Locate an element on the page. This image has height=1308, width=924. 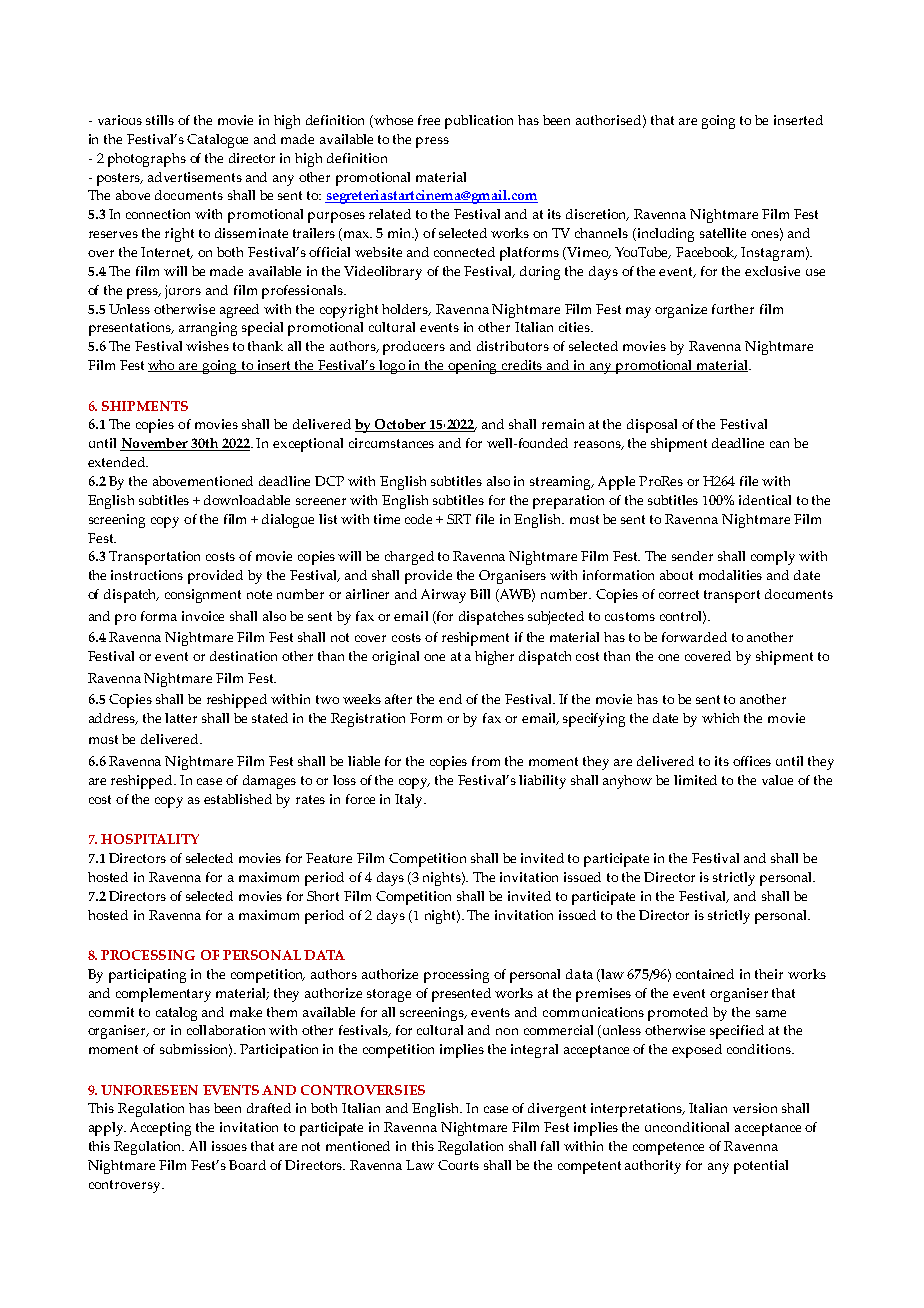
publication is located at coordinates (479, 122).
